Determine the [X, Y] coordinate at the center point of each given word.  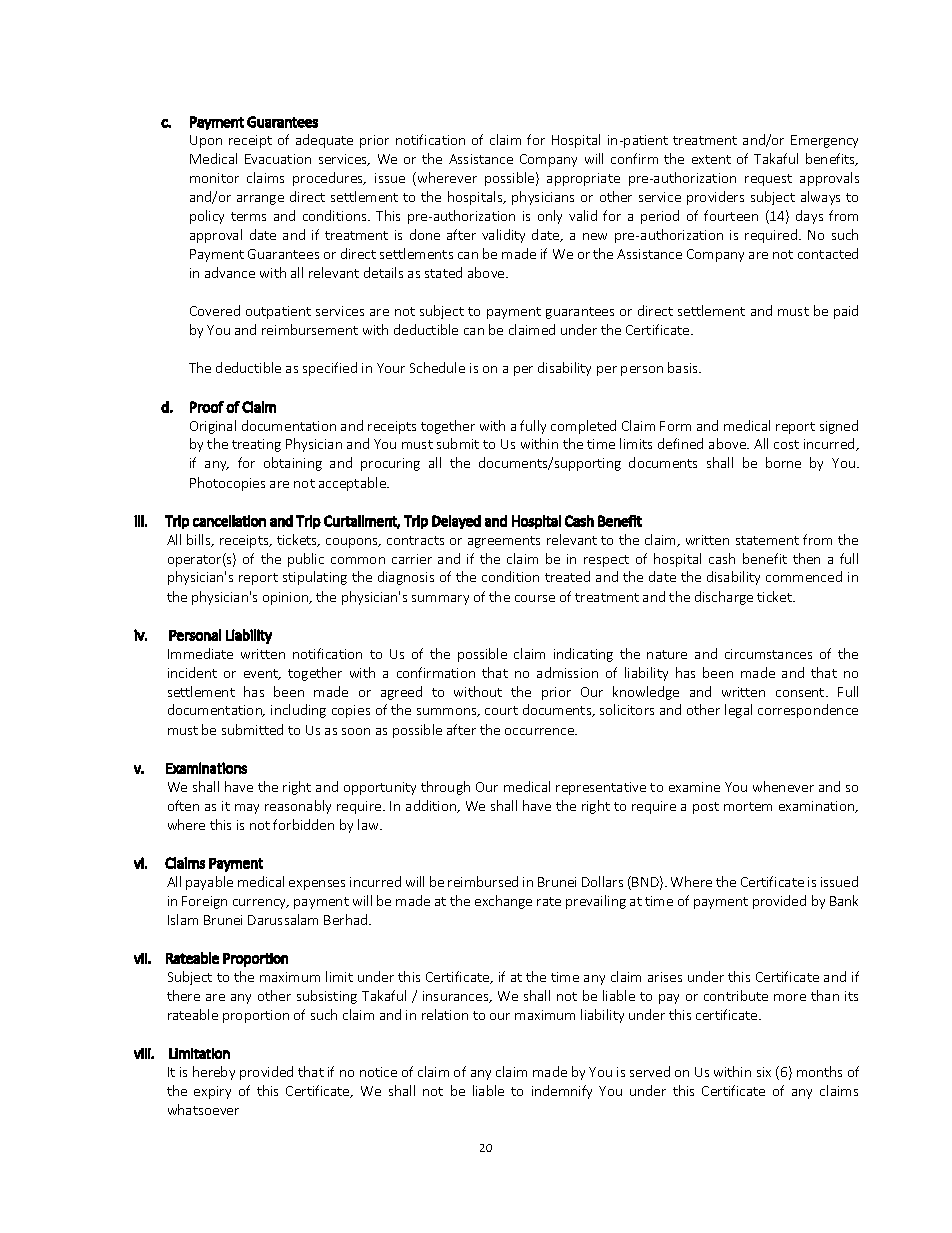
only [550, 217]
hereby [214, 1073]
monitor [214, 178]
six [764, 1072]
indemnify [562, 1092]
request [768, 180]
